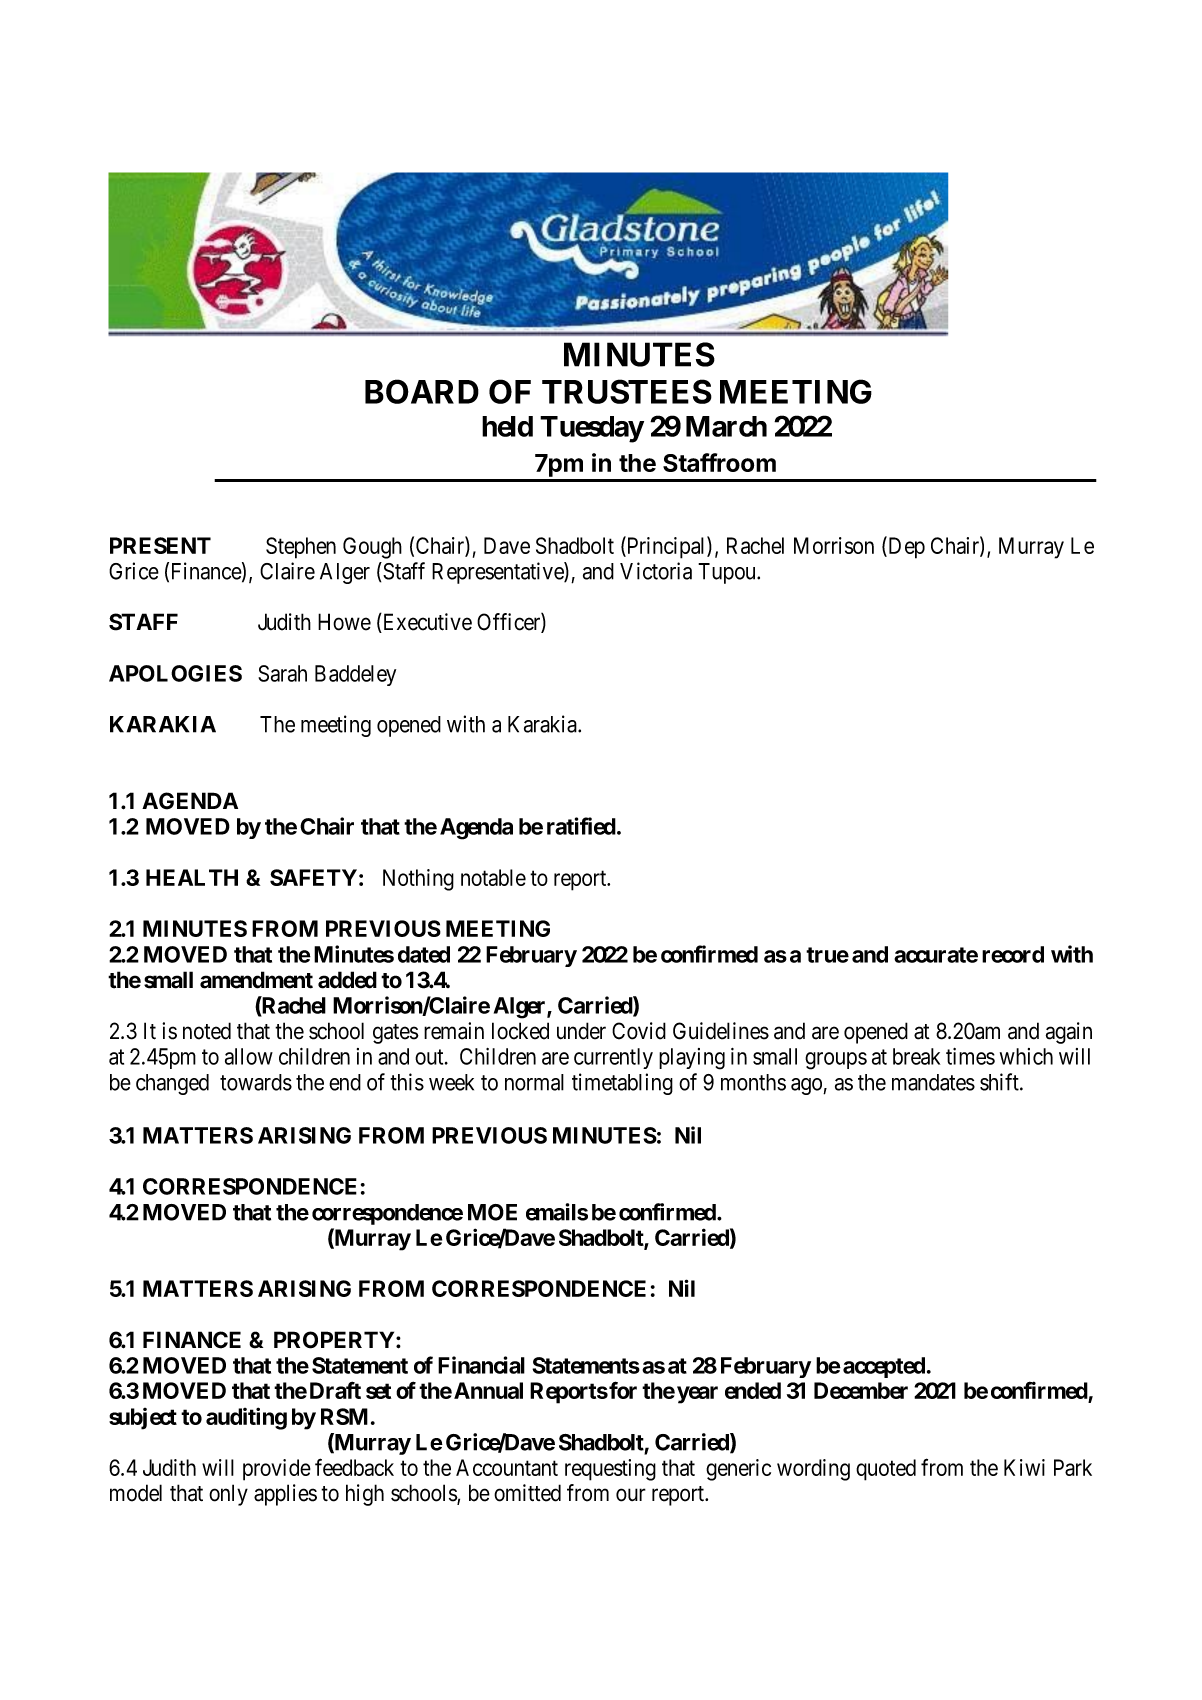  I want to click on Sarah, so click(282, 673).
